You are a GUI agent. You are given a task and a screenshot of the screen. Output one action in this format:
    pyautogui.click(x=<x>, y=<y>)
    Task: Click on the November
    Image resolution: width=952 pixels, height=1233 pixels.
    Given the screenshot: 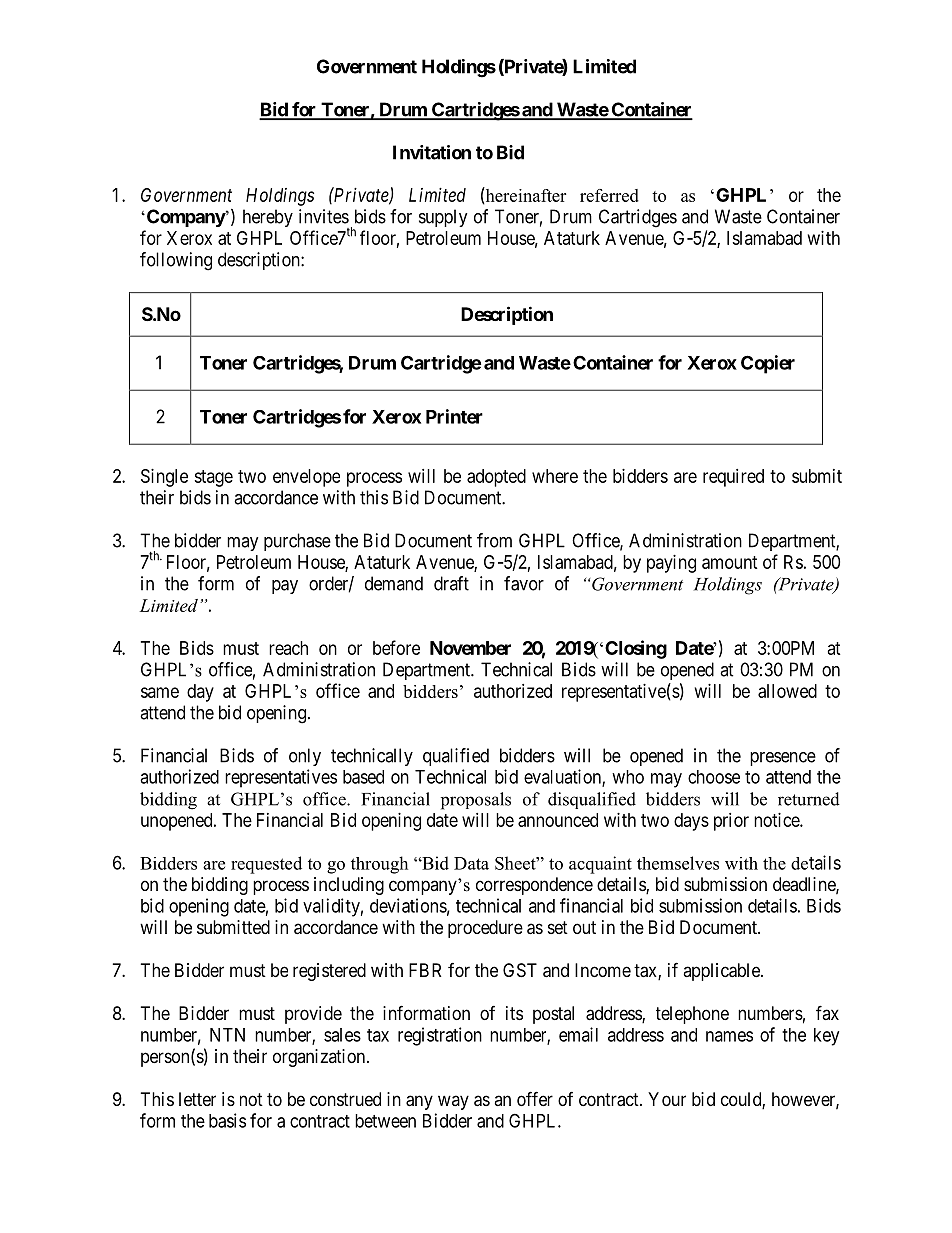 What is the action you would take?
    pyautogui.click(x=470, y=648)
